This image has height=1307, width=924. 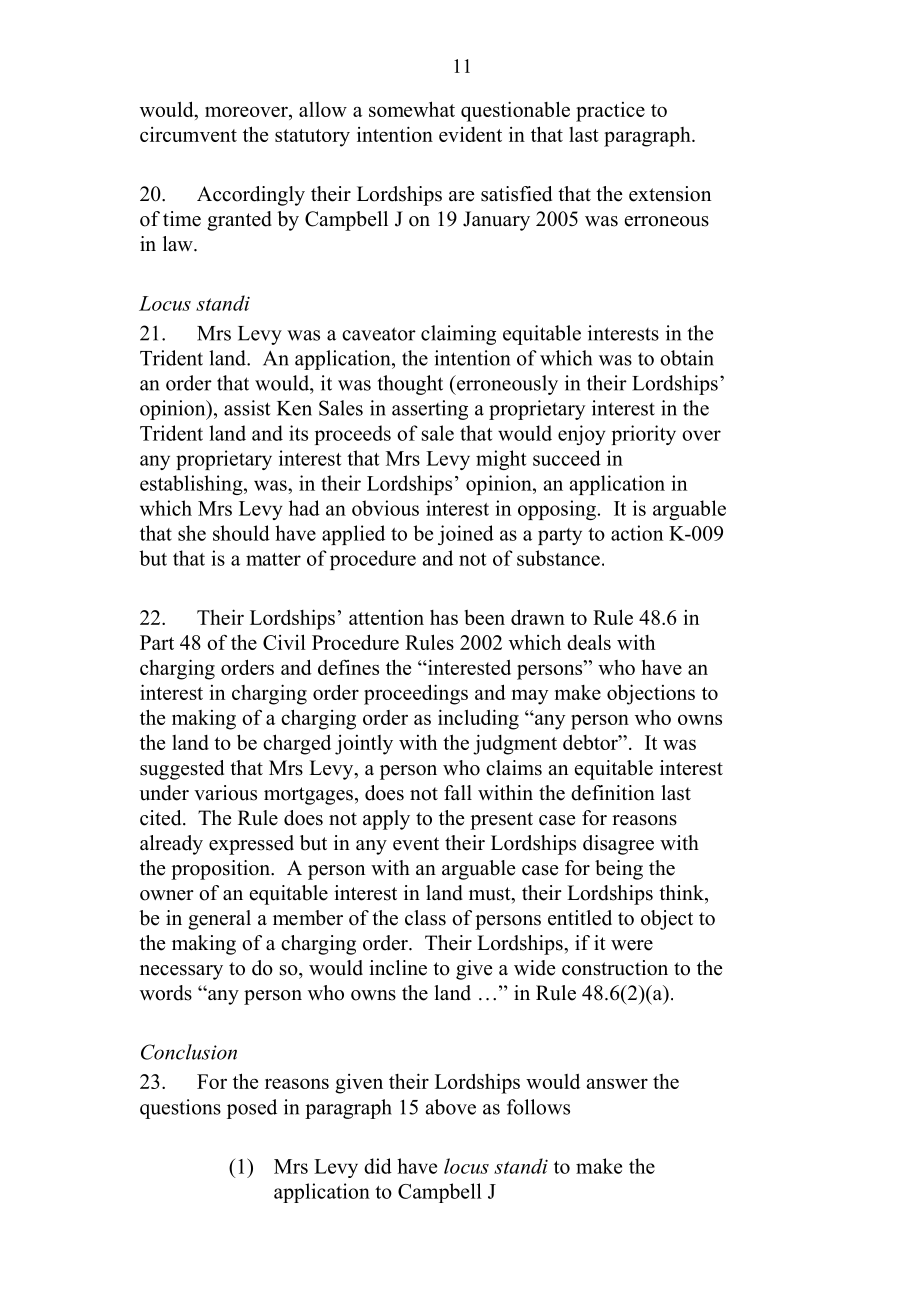 I want to click on somewhat, so click(x=412, y=109).
